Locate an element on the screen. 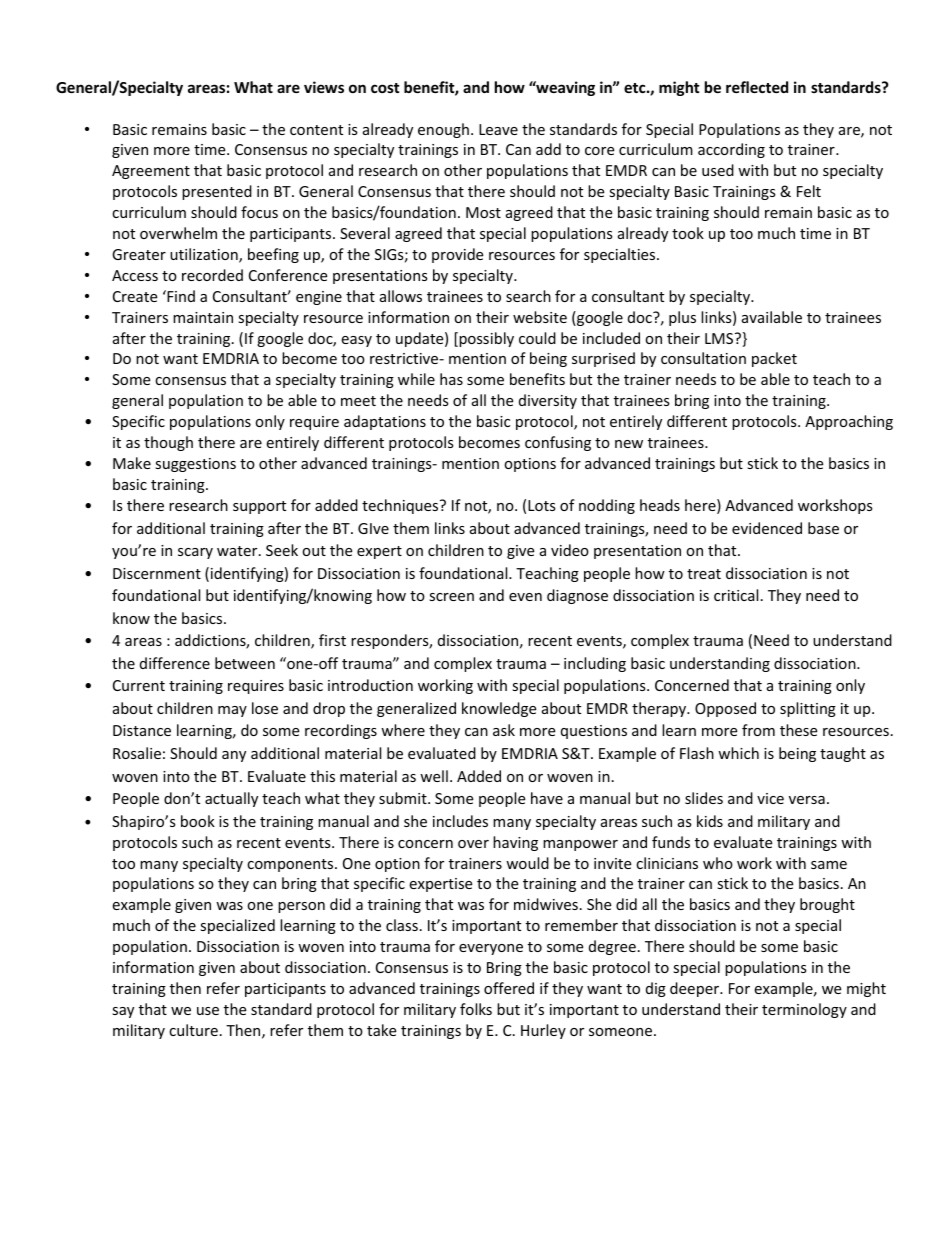  reflected is located at coordinates (757, 87).
